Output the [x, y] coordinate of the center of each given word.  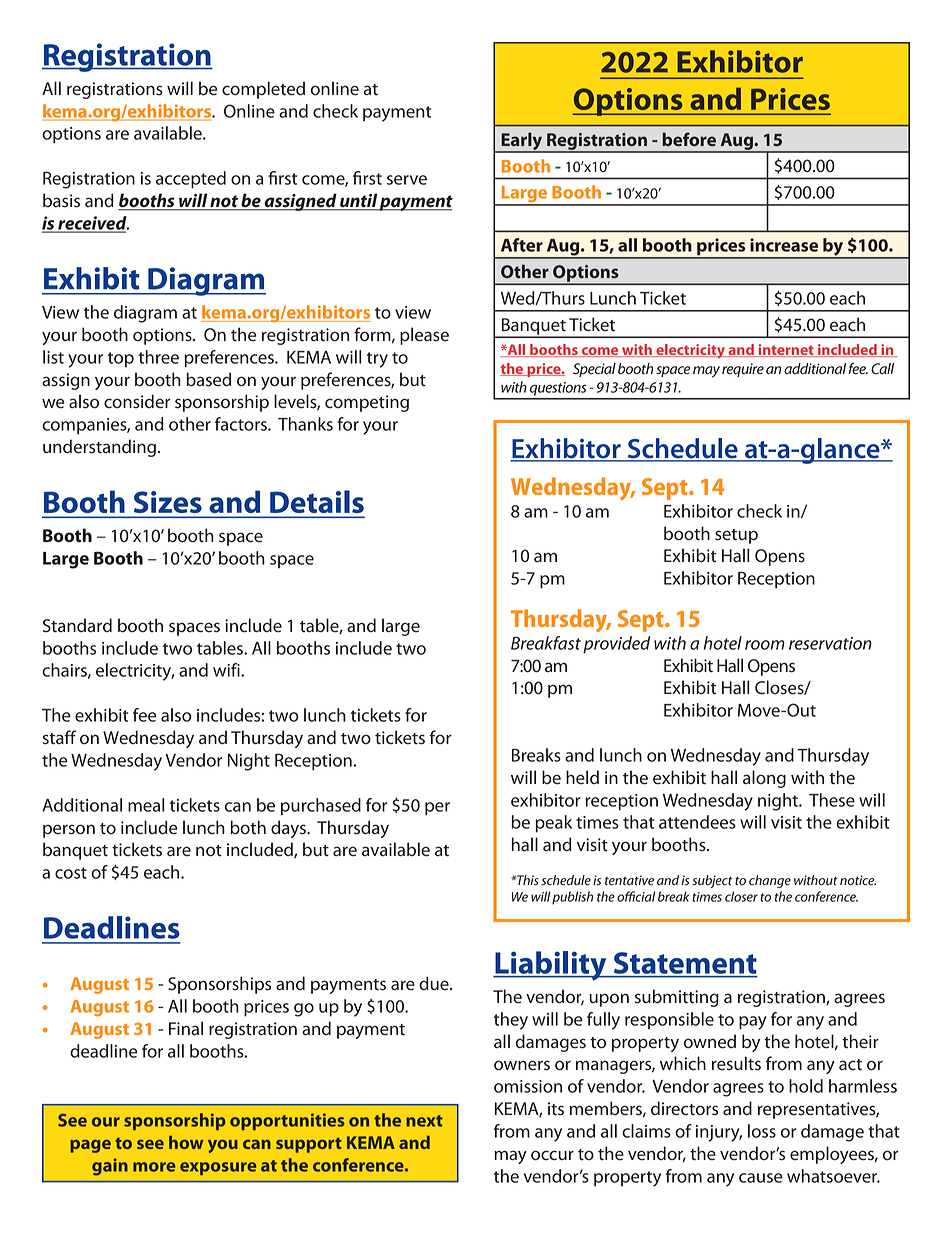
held [582, 777]
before [689, 139]
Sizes [167, 502]
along [764, 779]
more [154, 1167]
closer [741, 896]
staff [59, 737]
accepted [191, 180]
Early [522, 142]
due [435, 983]
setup [736, 536]
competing [367, 403]
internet [786, 350]
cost [71, 873]
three [158, 357]
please [424, 336]
